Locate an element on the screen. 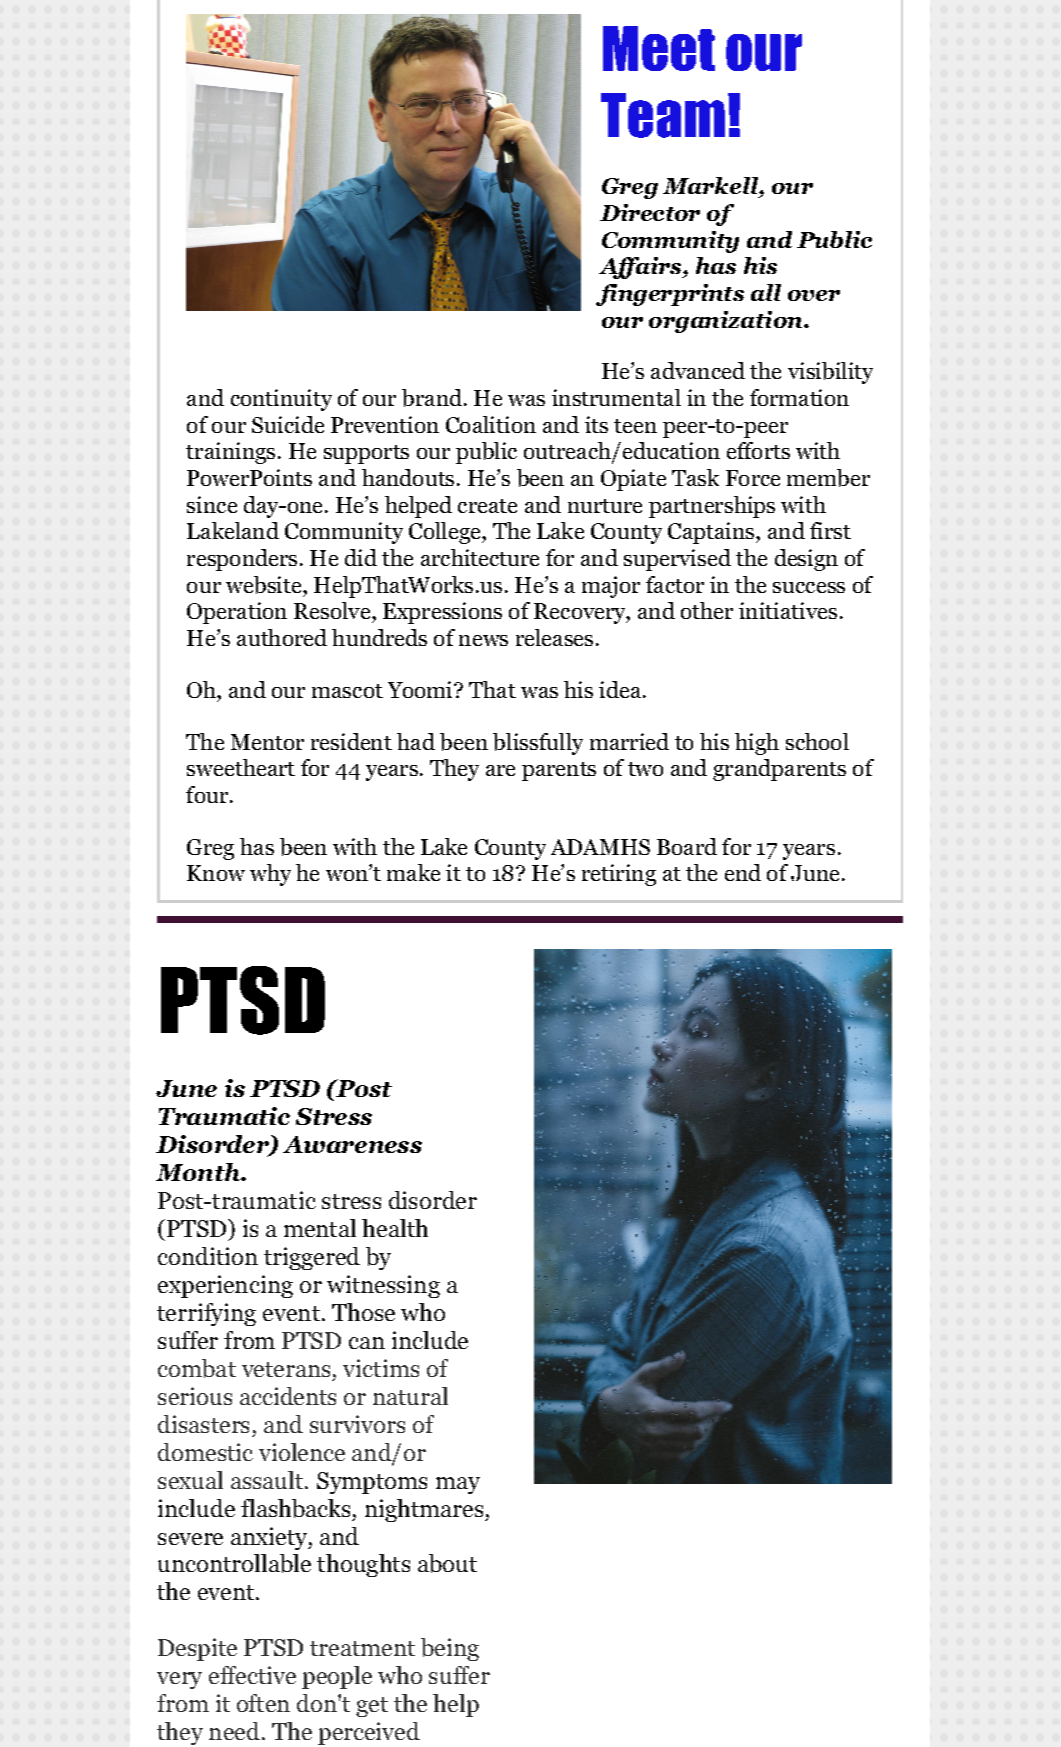 The width and height of the screenshot is (1061, 1747). continuity is located at coordinates (281, 400).
